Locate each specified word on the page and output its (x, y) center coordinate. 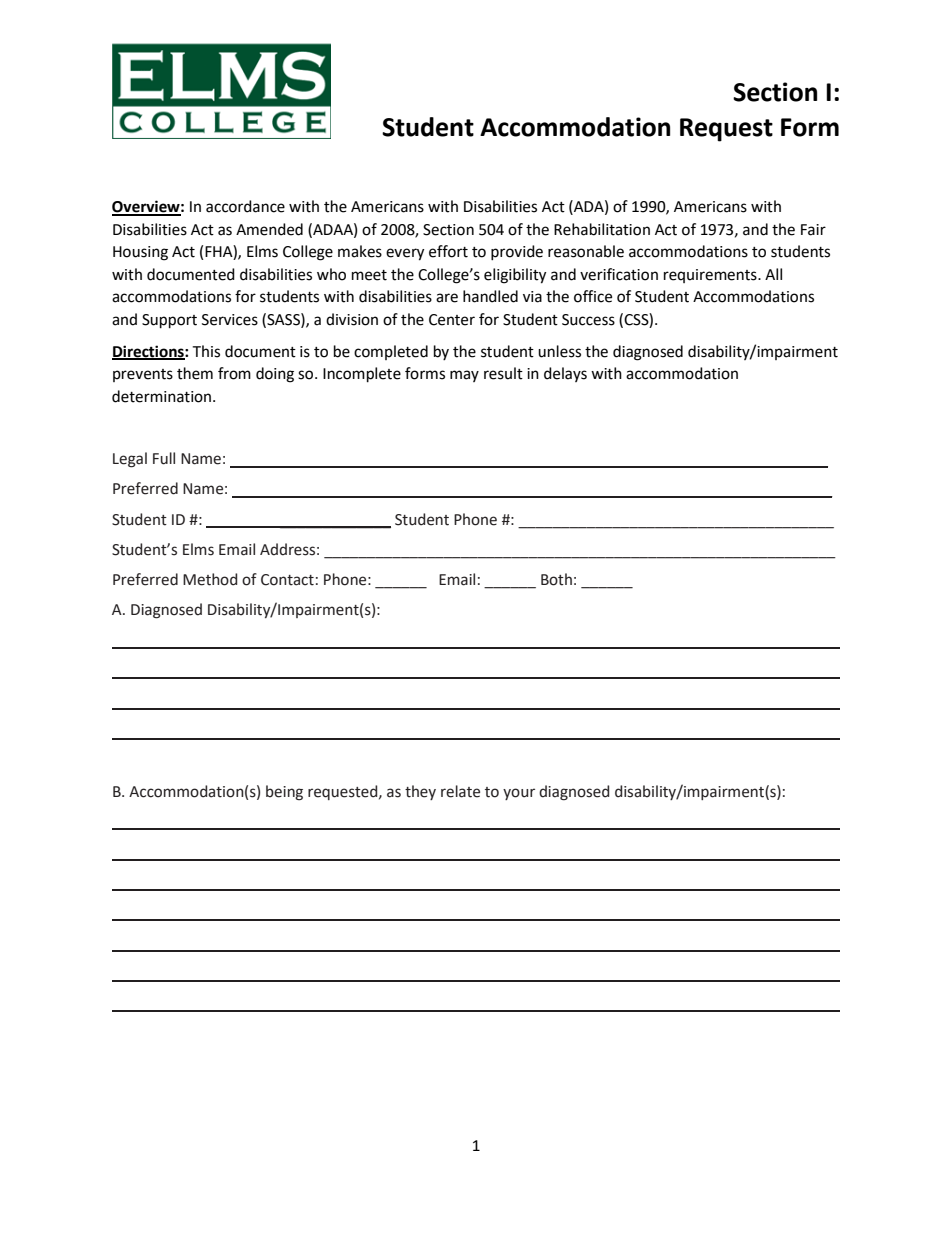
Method (210, 579)
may (464, 376)
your (519, 794)
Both (556, 579)
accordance (245, 206)
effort (448, 251)
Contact (287, 580)
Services (230, 320)
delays (565, 374)
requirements (711, 276)
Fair (813, 230)
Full (164, 458)
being (284, 793)
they (420, 792)
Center (452, 320)
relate (460, 791)
